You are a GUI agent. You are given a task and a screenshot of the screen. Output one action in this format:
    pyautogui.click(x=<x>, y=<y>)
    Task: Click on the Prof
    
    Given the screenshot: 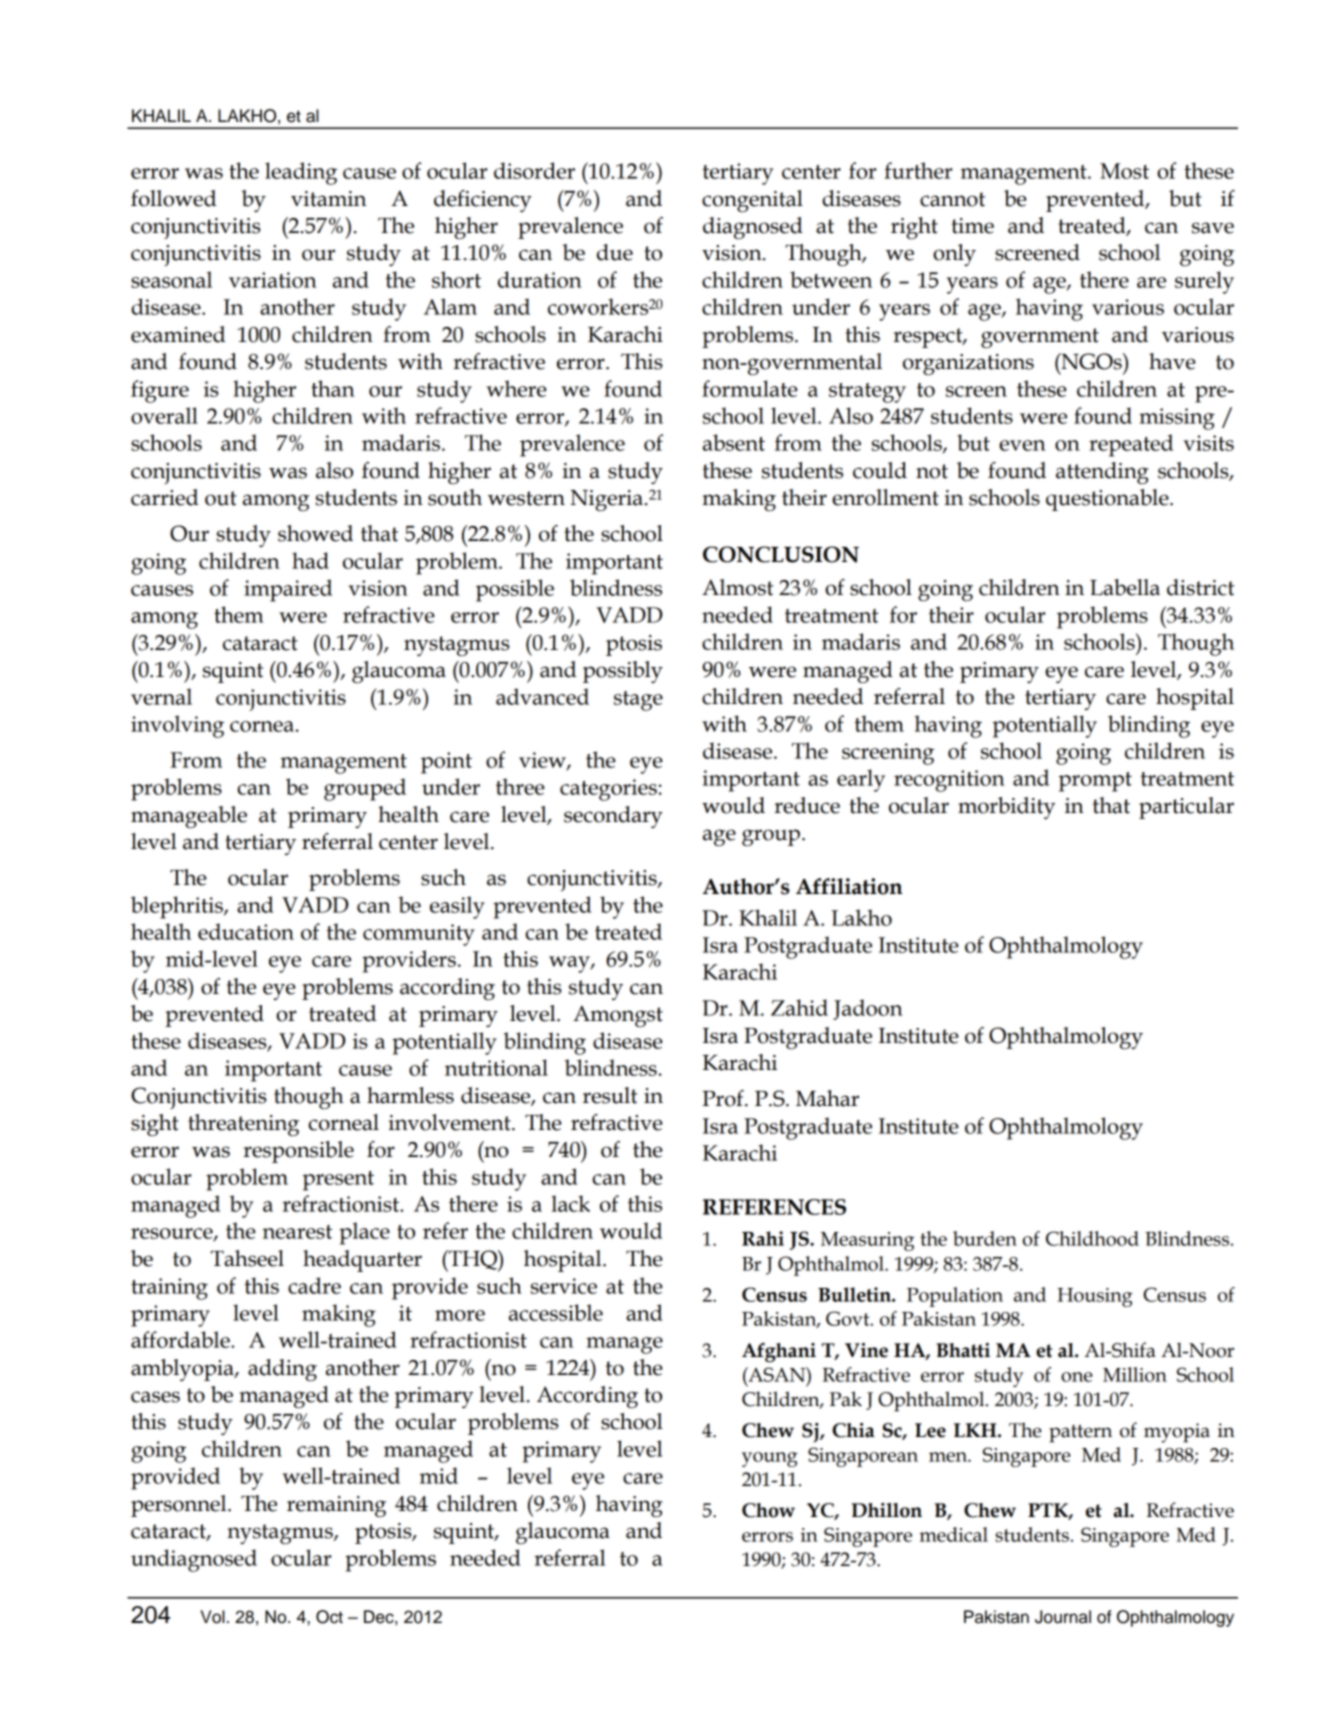 What is the action you would take?
    pyautogui.click(x=724, y=1098)
